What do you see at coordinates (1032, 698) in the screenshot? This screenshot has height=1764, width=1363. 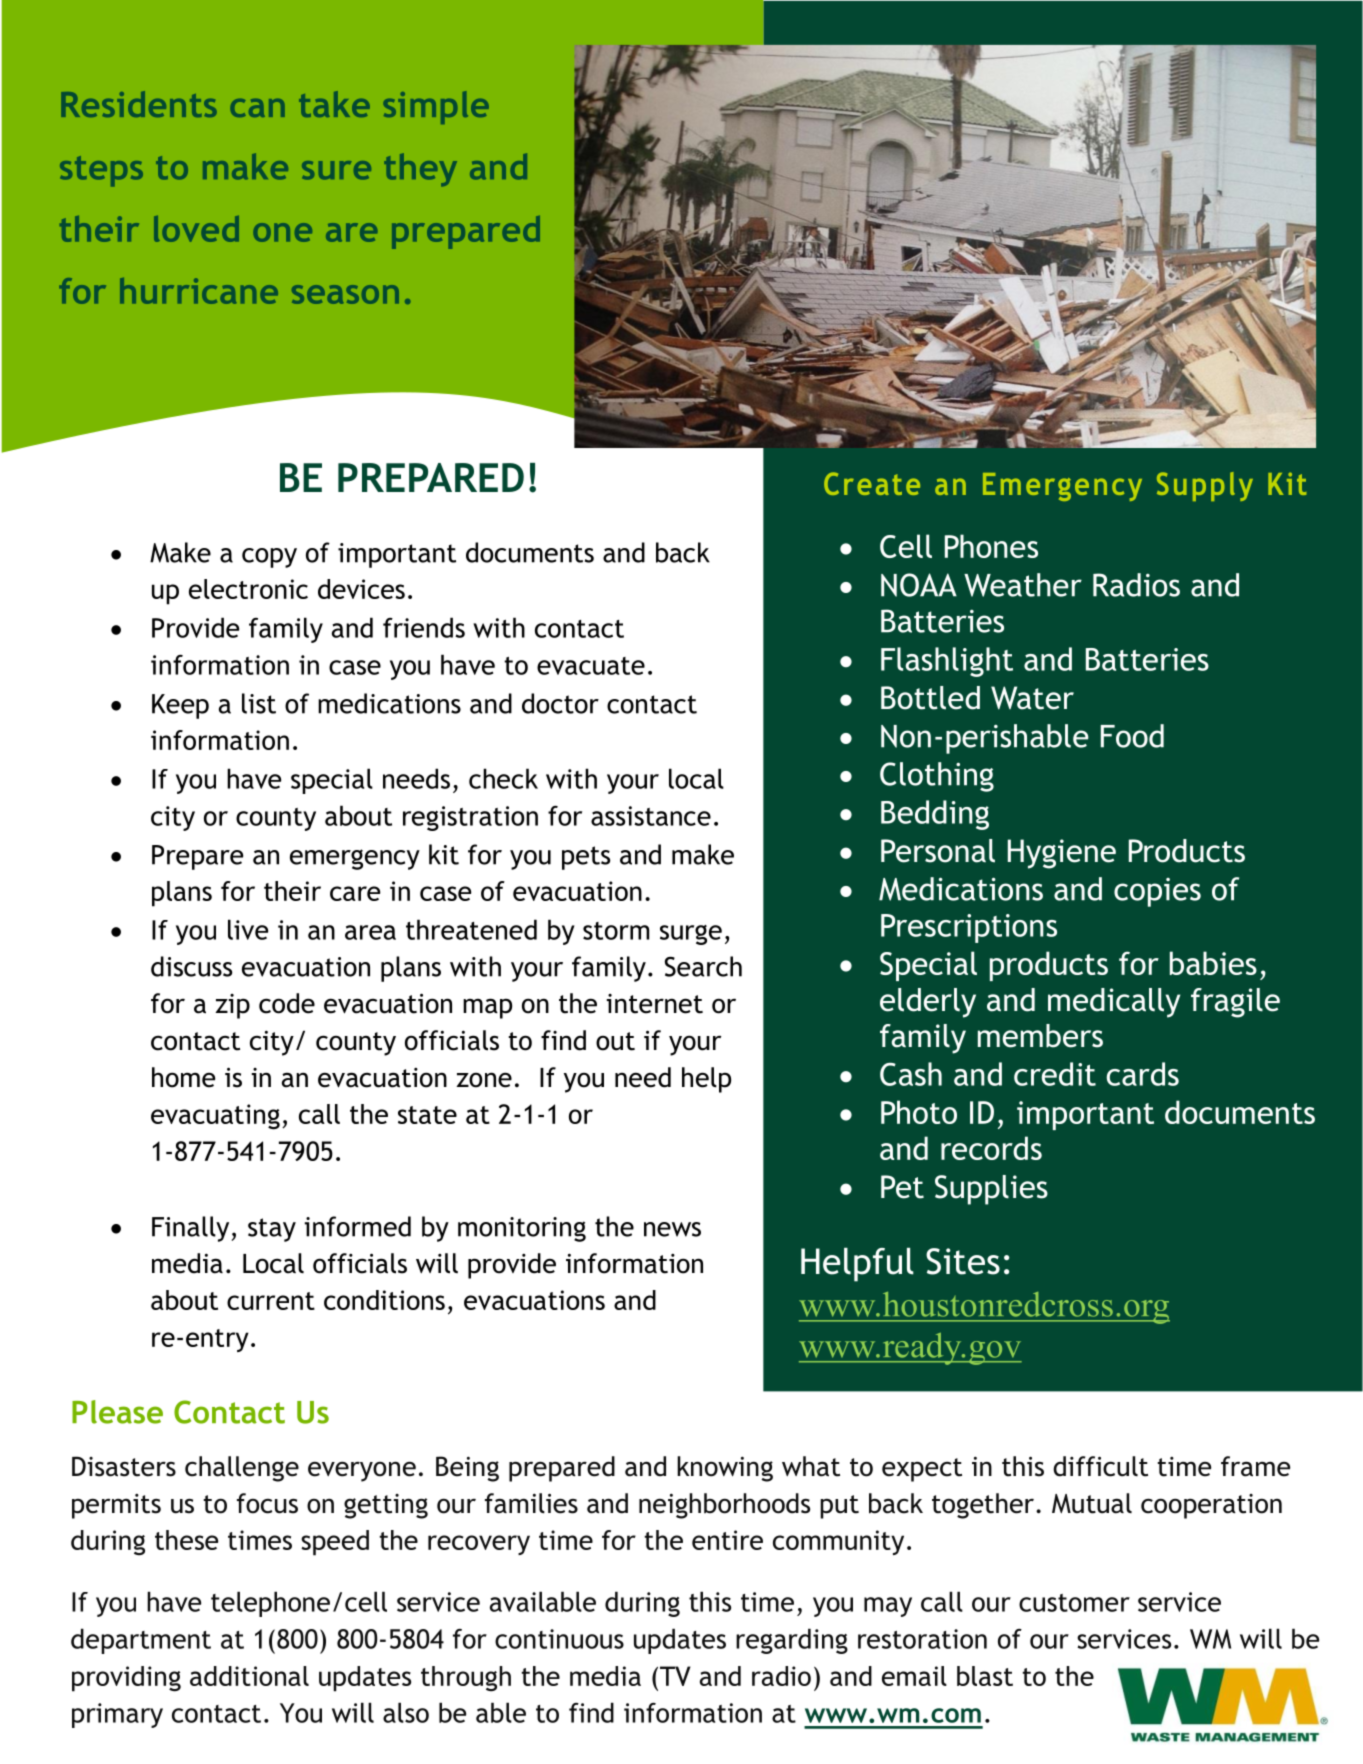 I see `Water` at bounding box center [1032, 698].
